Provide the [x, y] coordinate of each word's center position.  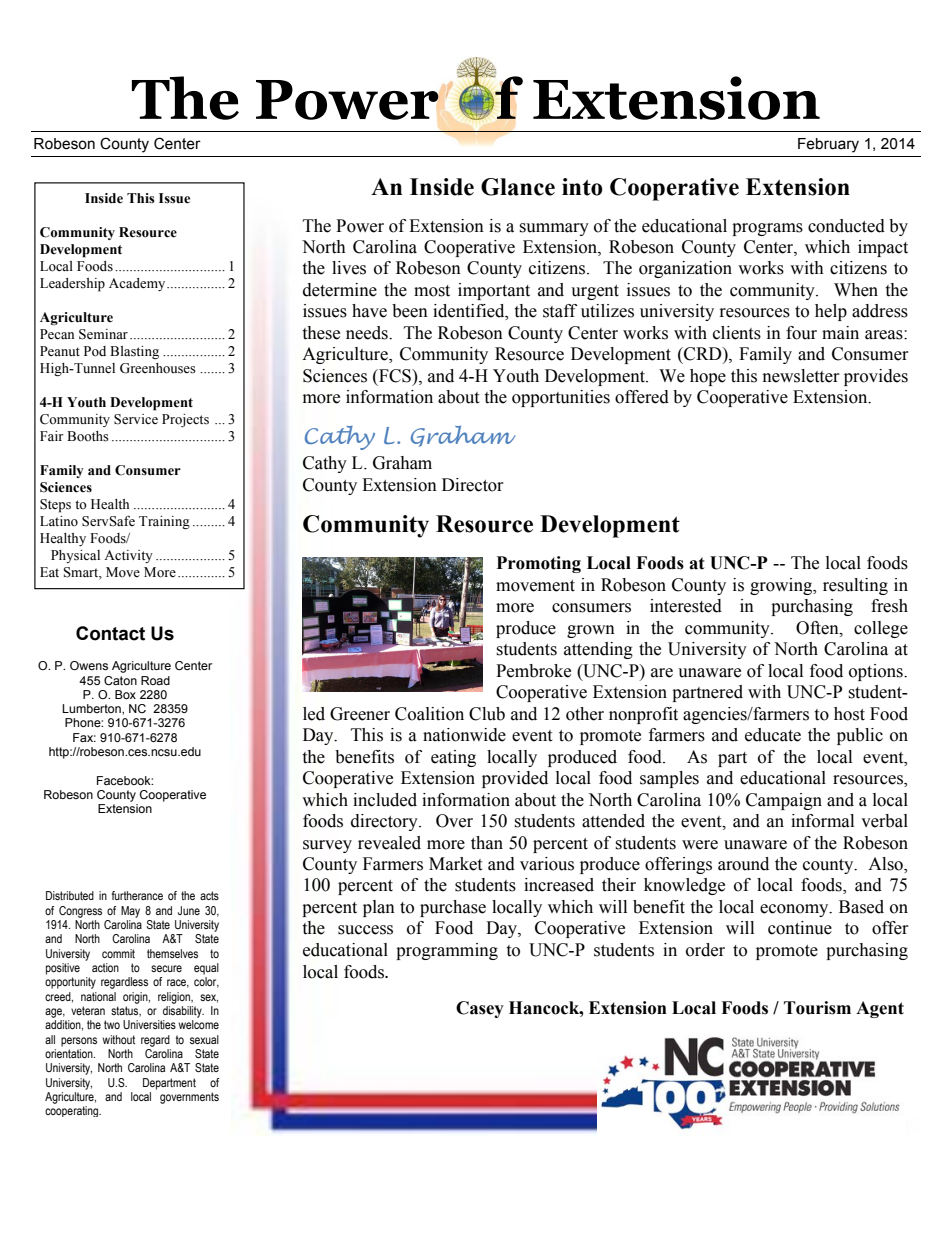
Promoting [539, 564]
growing [782, 586]
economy [795, 910]
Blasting [134, 352]
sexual [204, 1039]
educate [773, 735]
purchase [453, 908]
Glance [518, 187]
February [828, 145]
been [410, 311]
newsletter [801, 376]
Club [487, 714]
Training [164, 522]
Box [125, 694]
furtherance [137, 895]
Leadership [72, 285]
